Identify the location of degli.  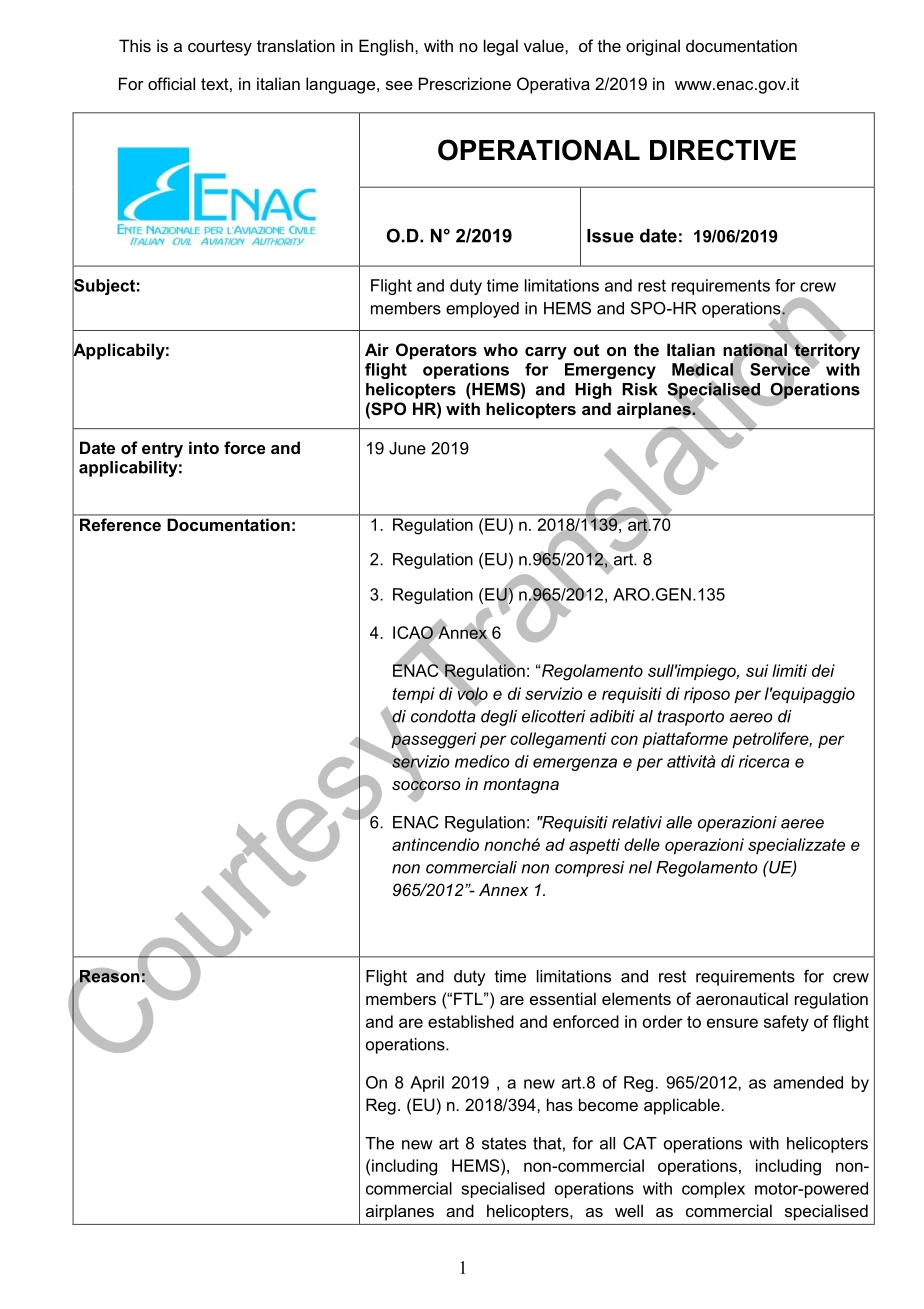
(499, 718).
